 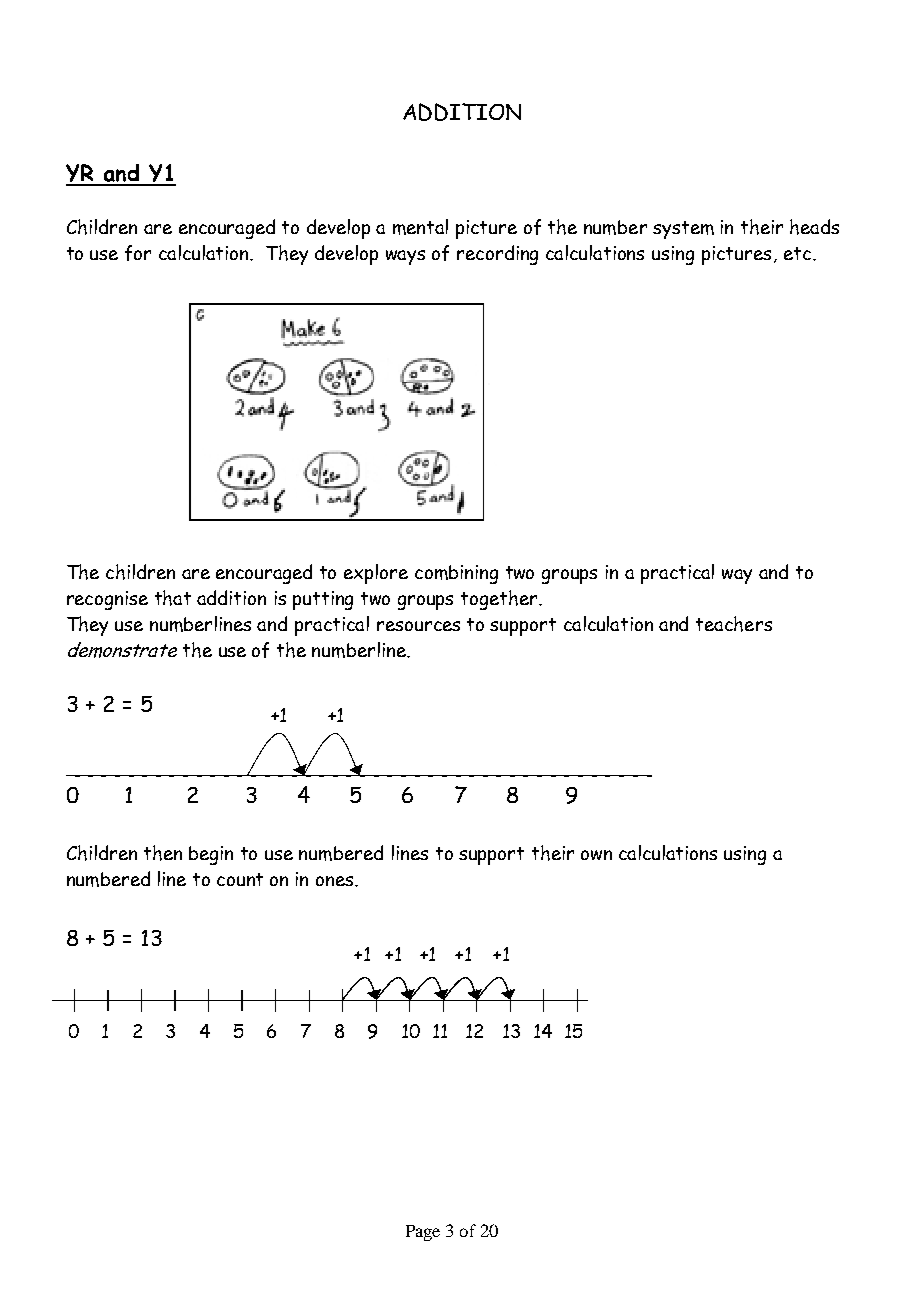 I want to click on begin, so click(x=211, y=855).
